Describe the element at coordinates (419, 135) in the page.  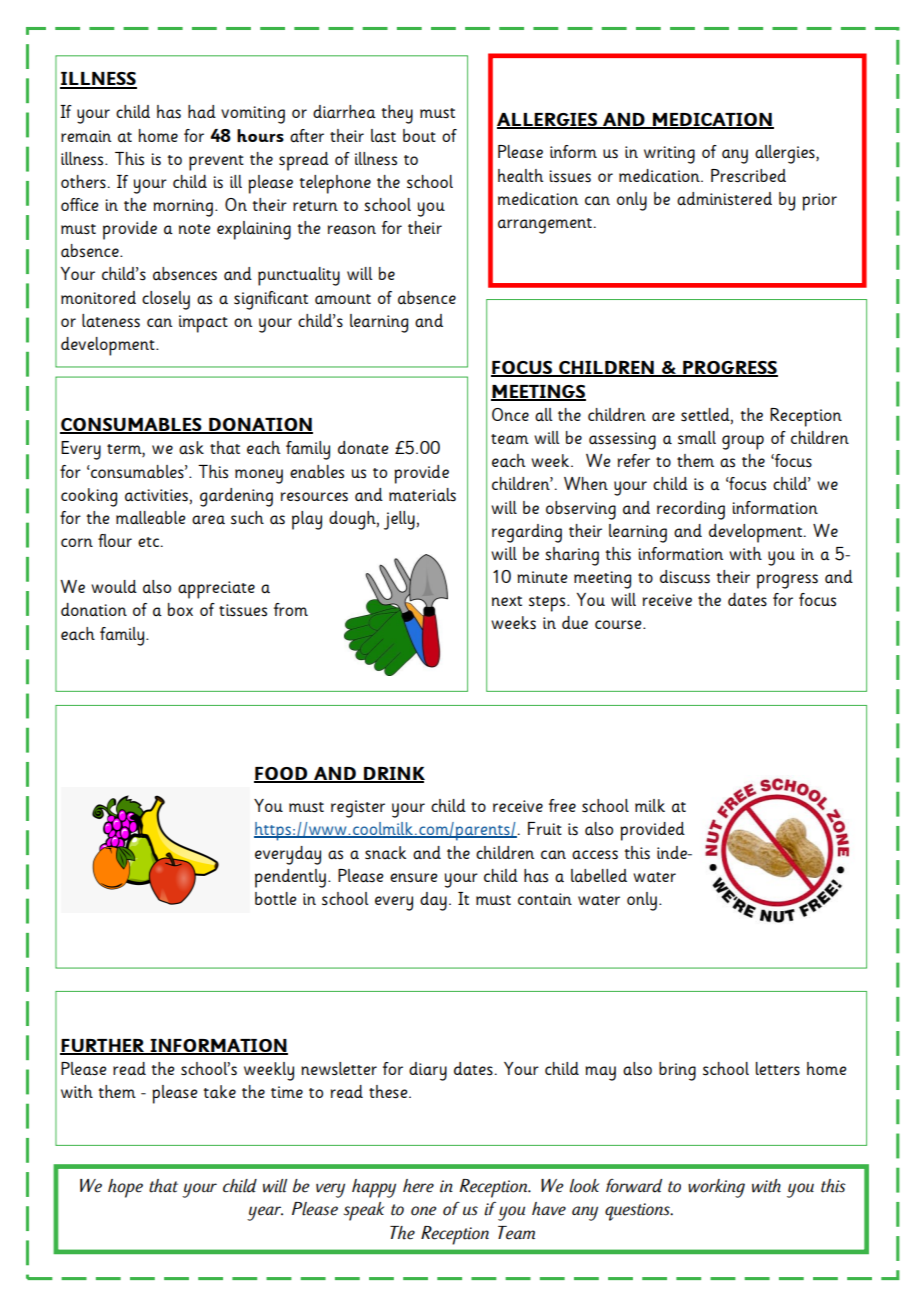
I see `bout` at that location.
